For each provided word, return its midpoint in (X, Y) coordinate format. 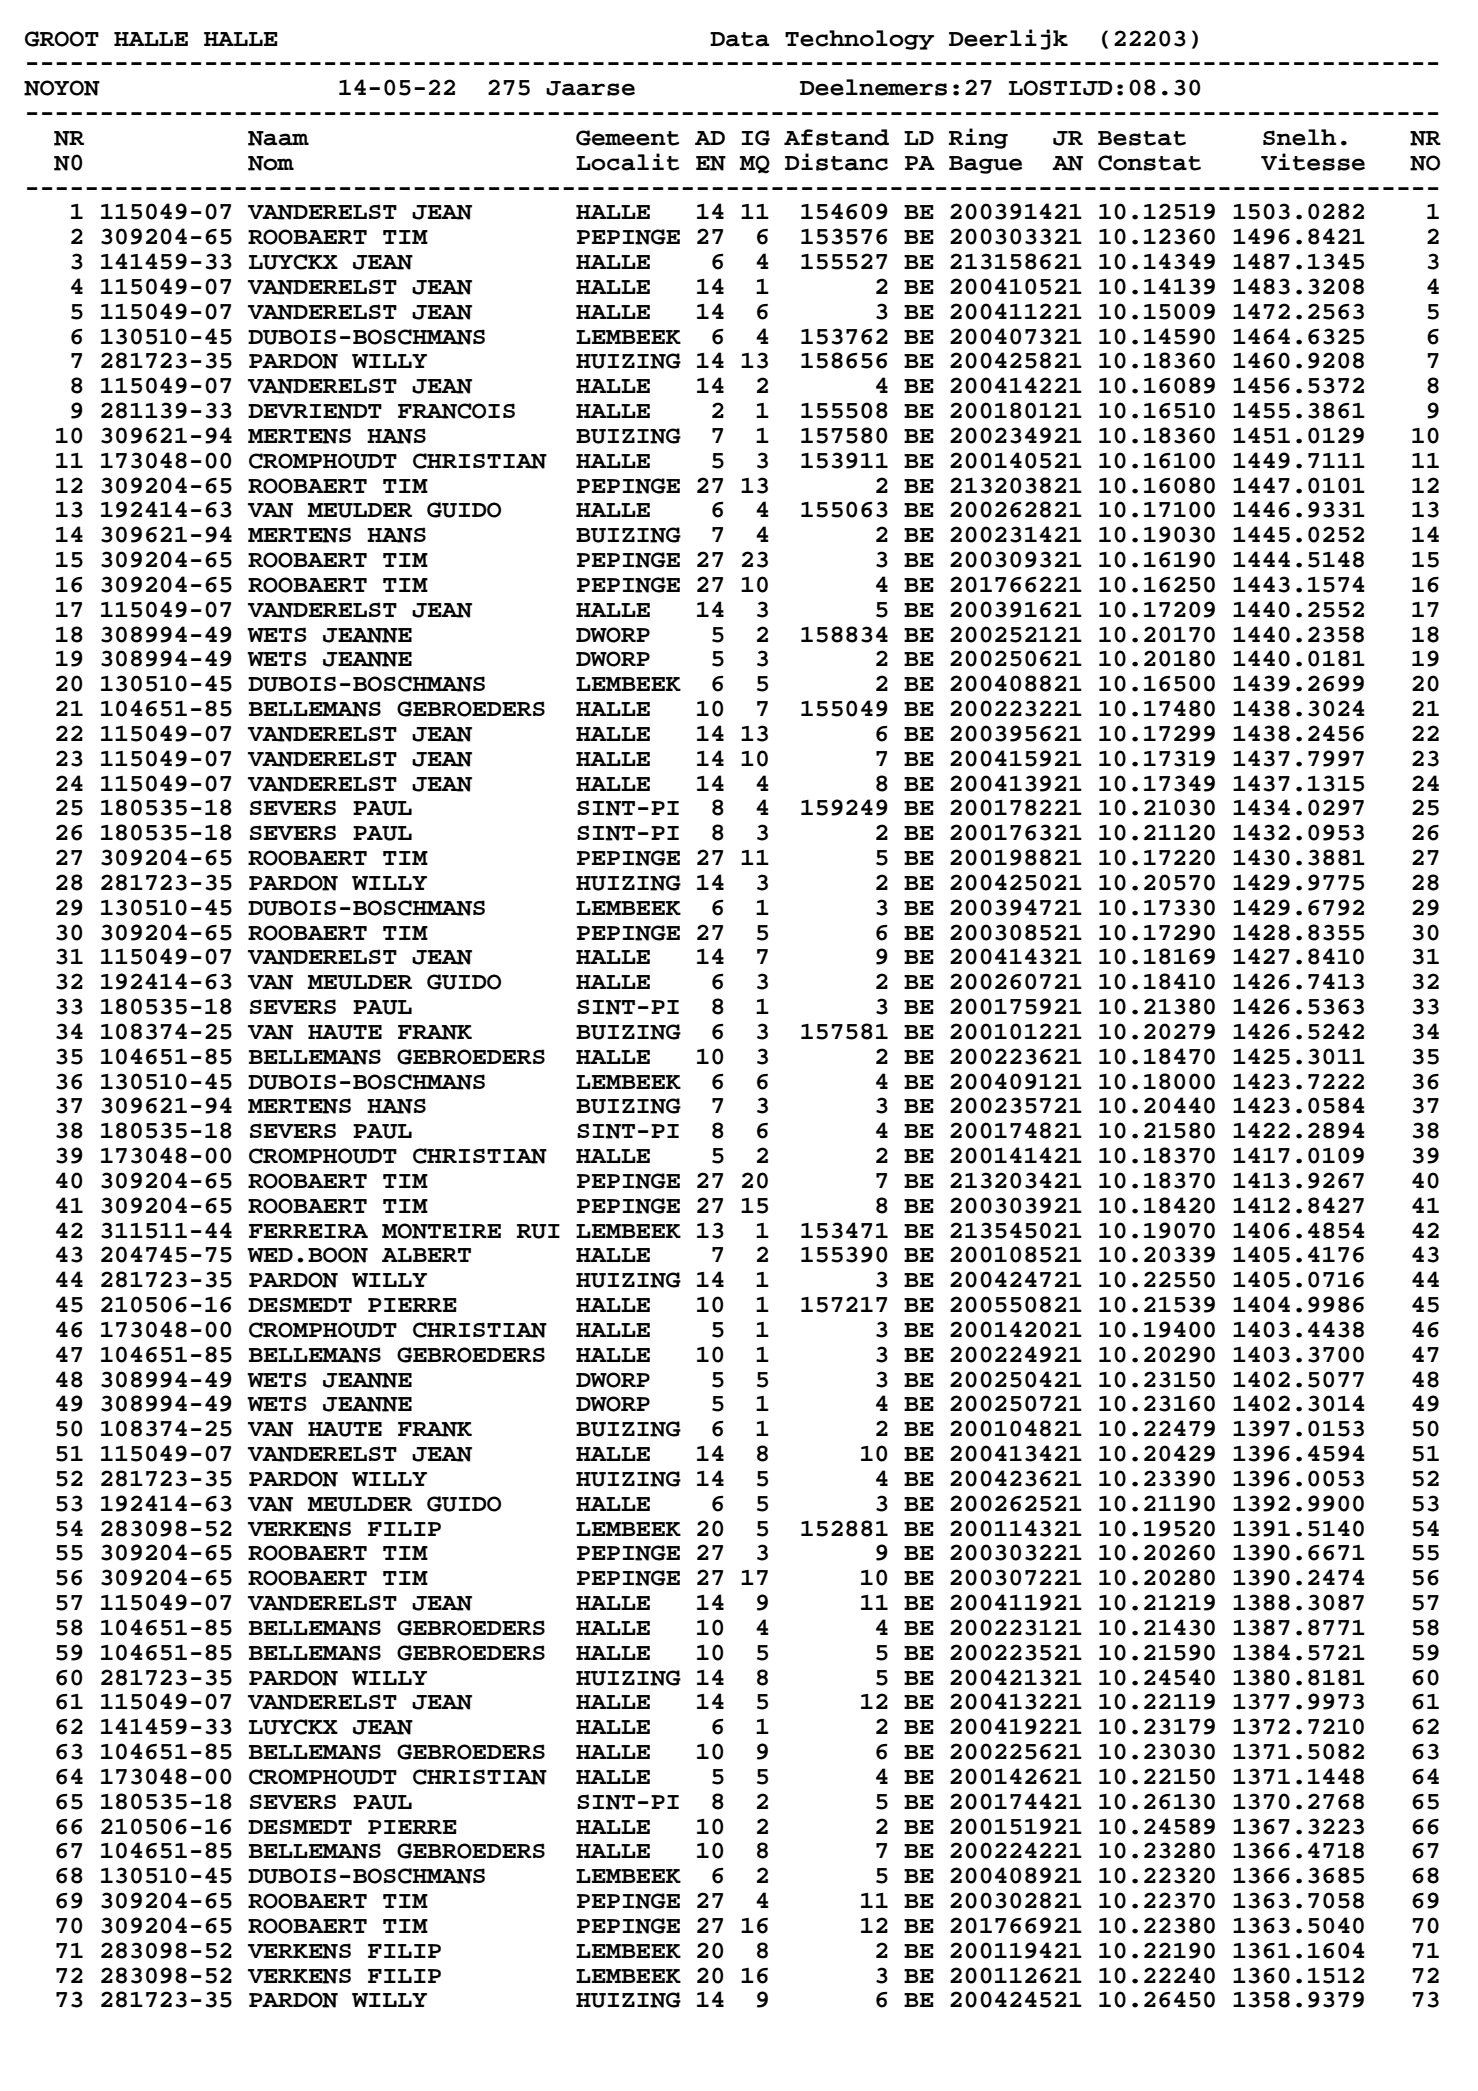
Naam (278, 138)
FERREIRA (308, 1231)
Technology (859, 40)
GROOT (62, 39)
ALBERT (426, 1255)
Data (740, 39)
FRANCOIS (456, 411)
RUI (538, 1231)
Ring (978, 138)
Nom (271, 163)
